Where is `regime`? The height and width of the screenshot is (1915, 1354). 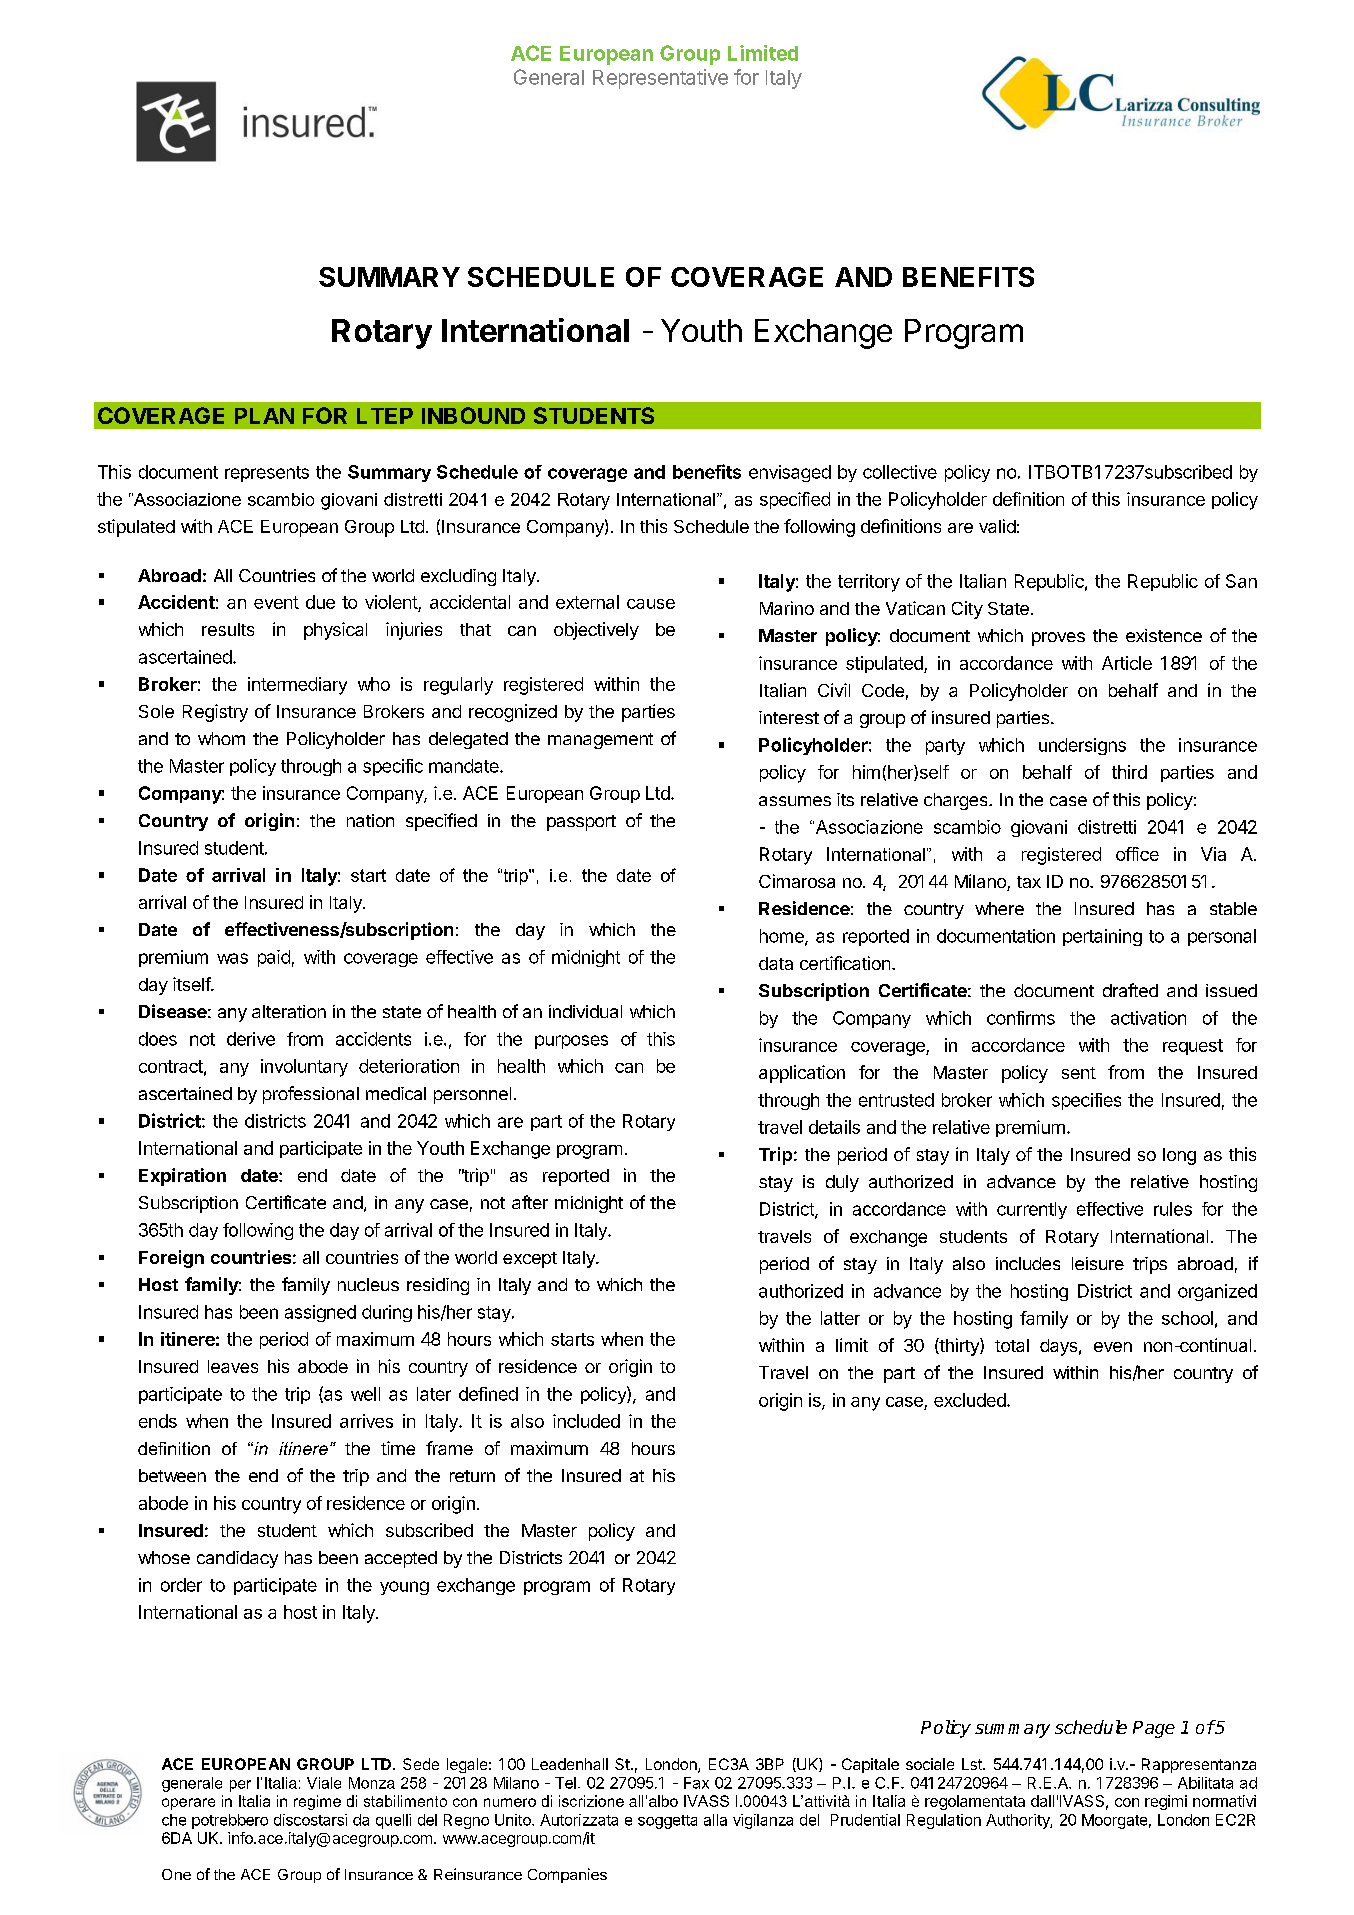
regime is located at coordinates (317, 1802).
